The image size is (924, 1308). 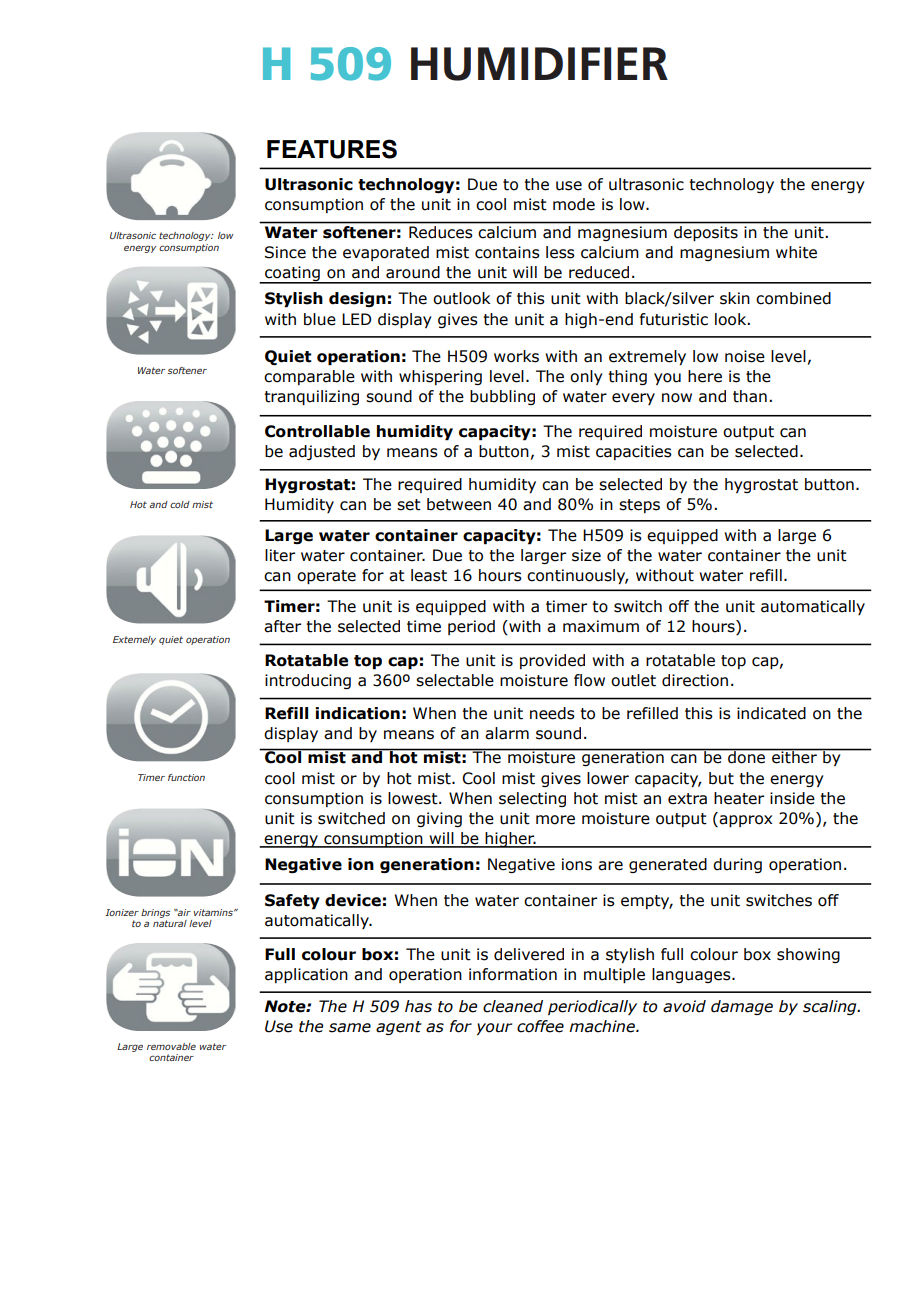 What do you see at coordinates (539, 64) in the screenshot?
I see `HUMIDIFIER` at bounding box center [539, 64].
